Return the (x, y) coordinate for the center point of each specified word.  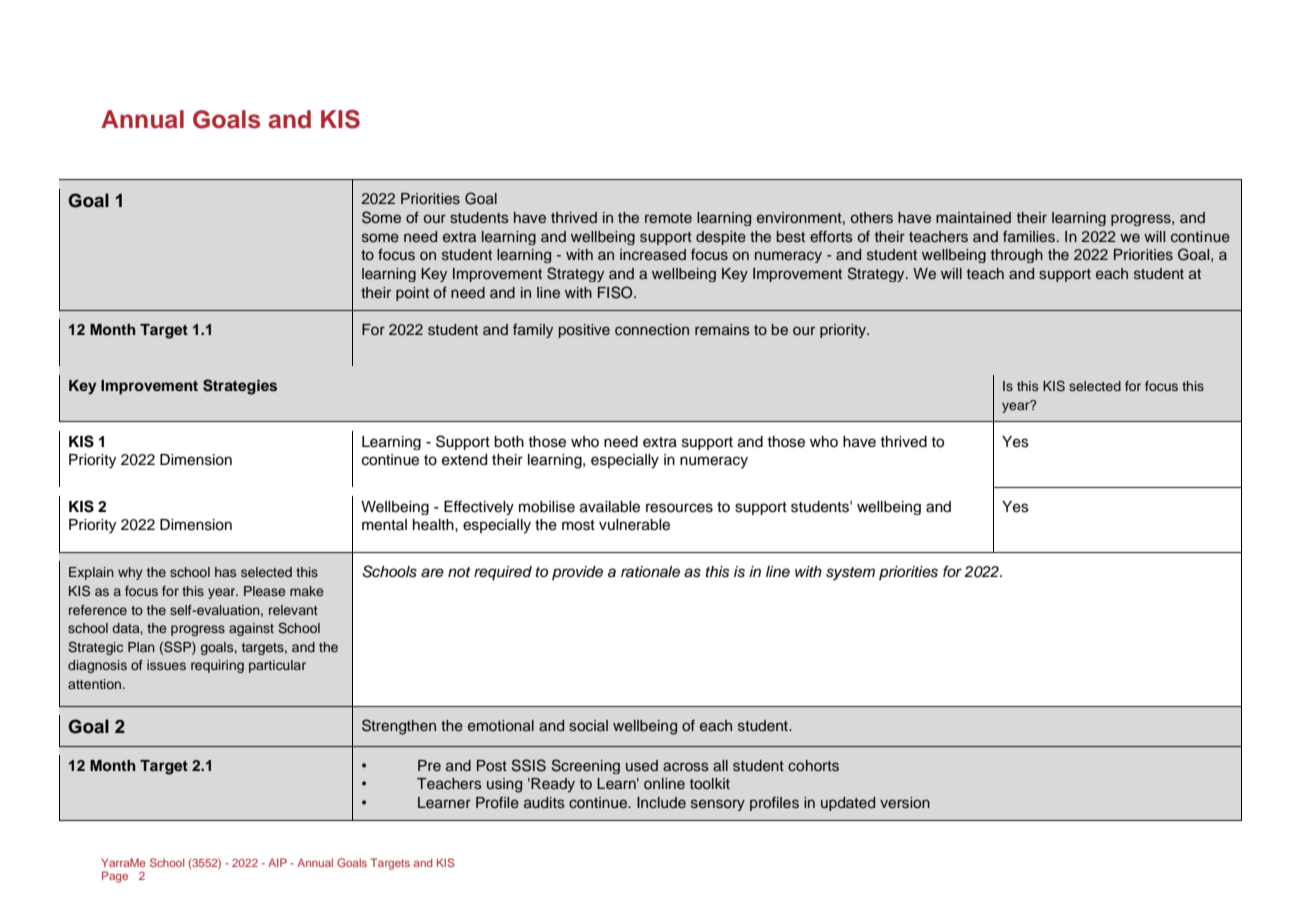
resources (679, 508)
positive (584, 331)
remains (722, 330)
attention (96, 684)
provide (577, 573)
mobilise (547, 507)
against (251, 629)
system (850, 574)
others (872, 218)
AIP (277, 862)
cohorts (813, 766)
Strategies (240, 387)
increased (653, 255)
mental (384, 525)
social (588, 726)
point (412, 294)
